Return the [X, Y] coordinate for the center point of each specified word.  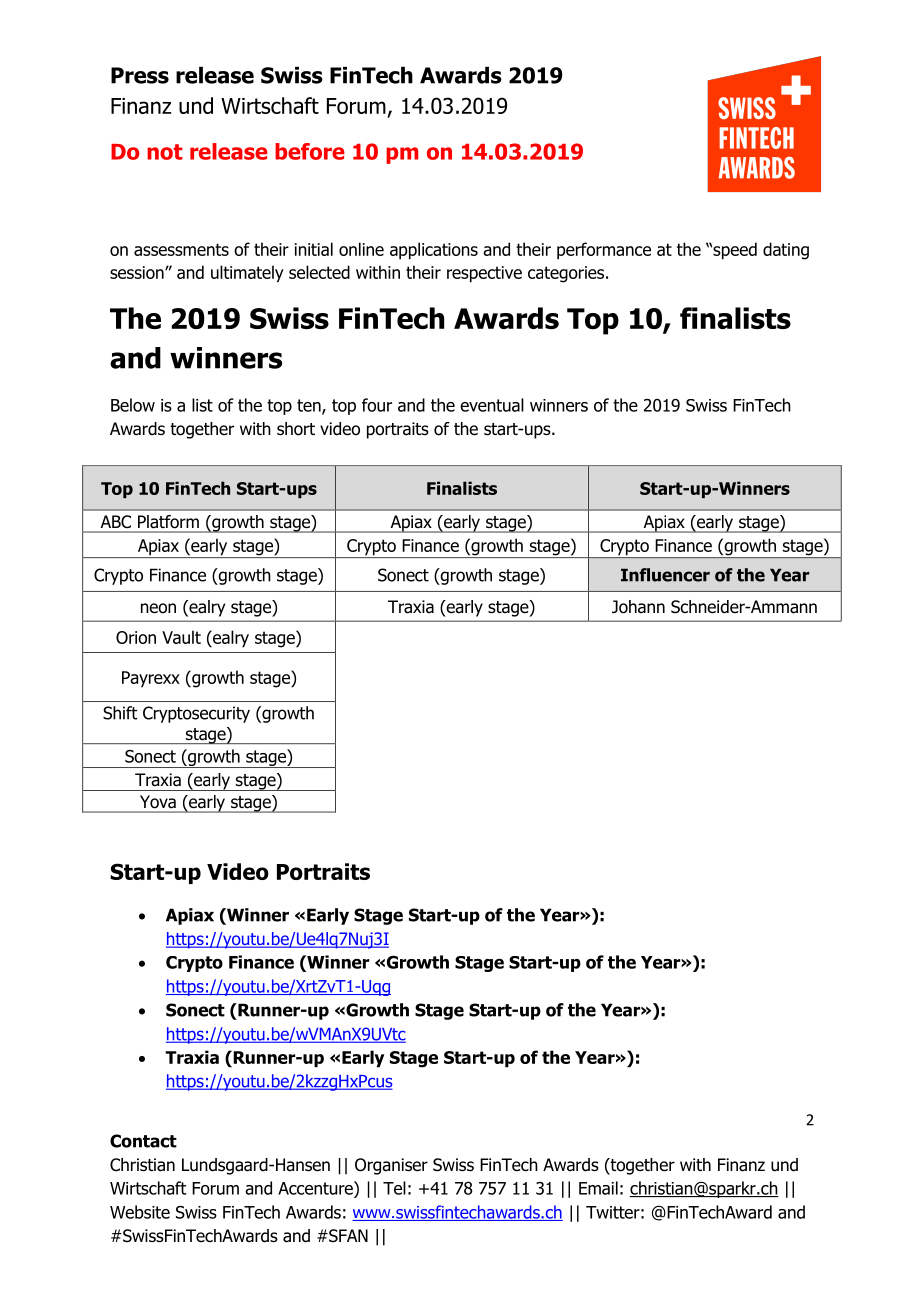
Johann [638, 607]
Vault [181, 637]
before [310, 151]
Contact [143, 1141]
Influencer [665, 575]
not [165, 152]
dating [786, 251]
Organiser [391, 1166]
